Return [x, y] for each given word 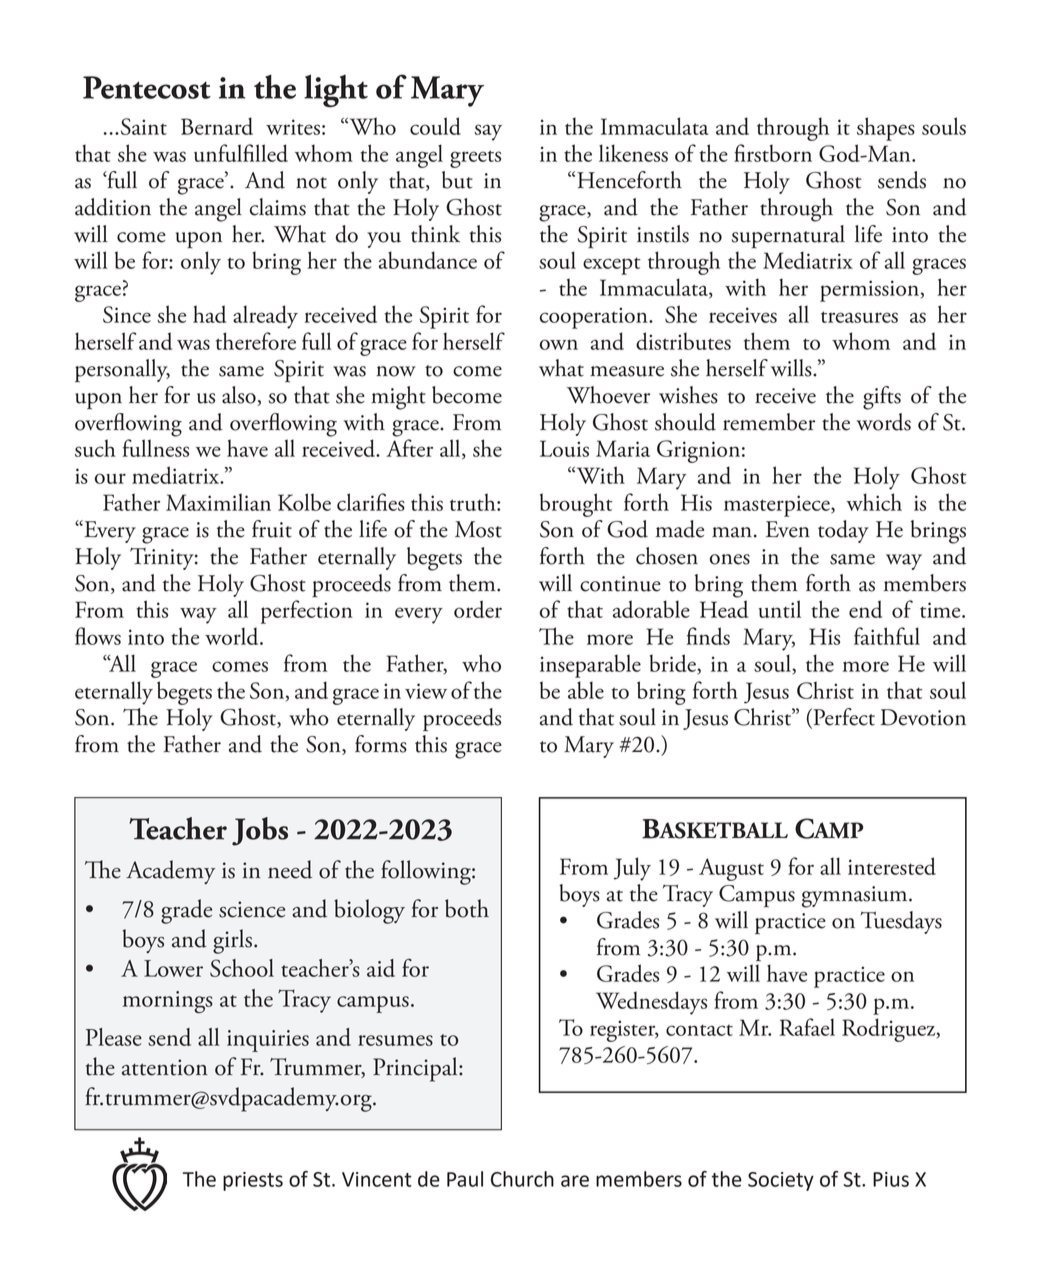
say [488, 132]
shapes [886, 129]
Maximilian [218, 502]
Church [522, 1179]
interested [892, 866]
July [632, 869]
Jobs [260, 831]
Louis [564, 448]
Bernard [217, 126]
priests [253, 1181]
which [874, 502]
